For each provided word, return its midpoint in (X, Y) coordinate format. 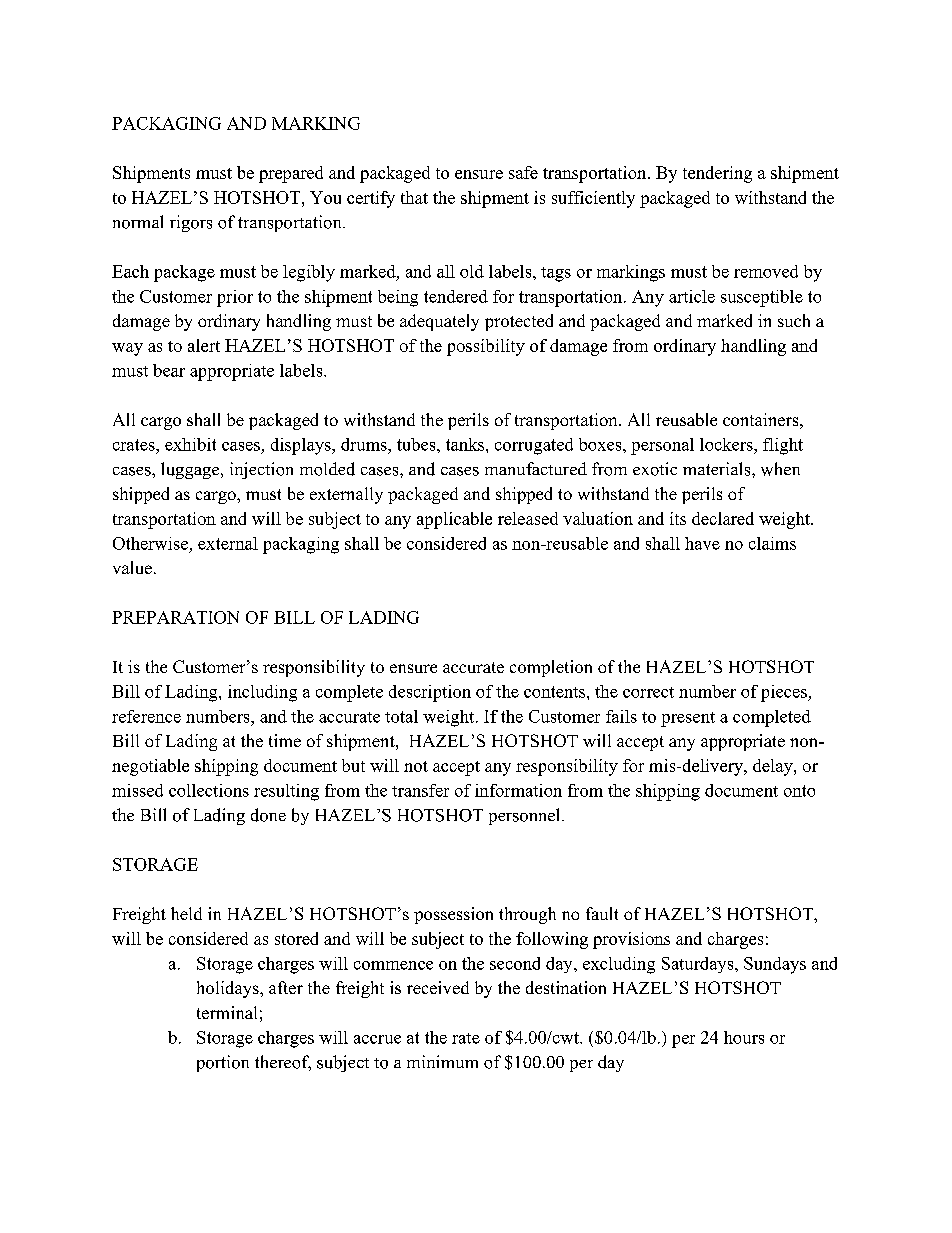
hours (744, 1037)
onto (799, 791)
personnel (526, 816)
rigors (191, 223)
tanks (466, 444)
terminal (227, 1012)
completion (551, 668)
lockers (727, 444)
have (702, 543)
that (414, 197)
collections (209, 790)
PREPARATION (175, 617)
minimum (442, 1061)
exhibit (190, 444)
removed (766, 271)
